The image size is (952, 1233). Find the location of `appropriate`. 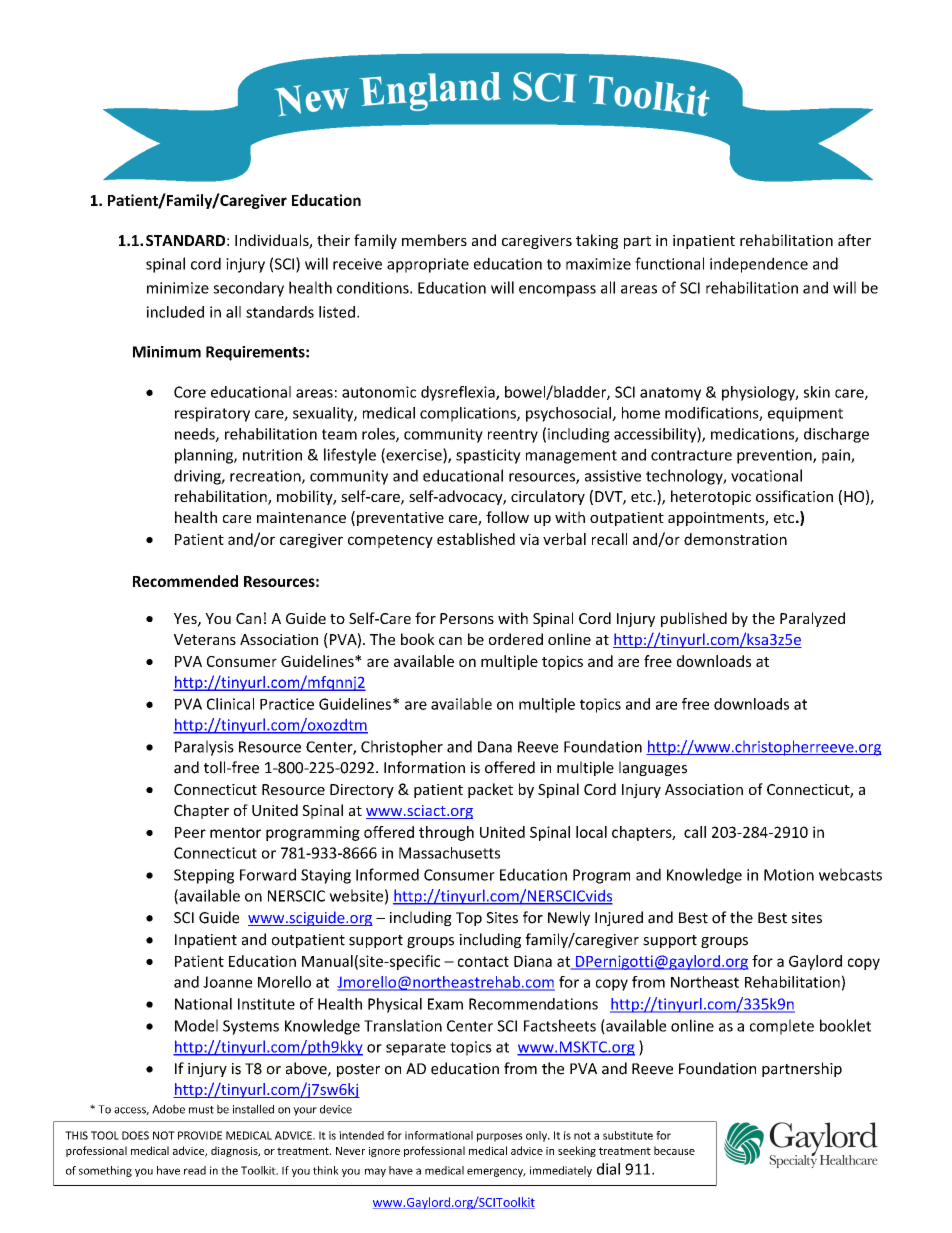

appropriate is located at coordinates (428, 265).
